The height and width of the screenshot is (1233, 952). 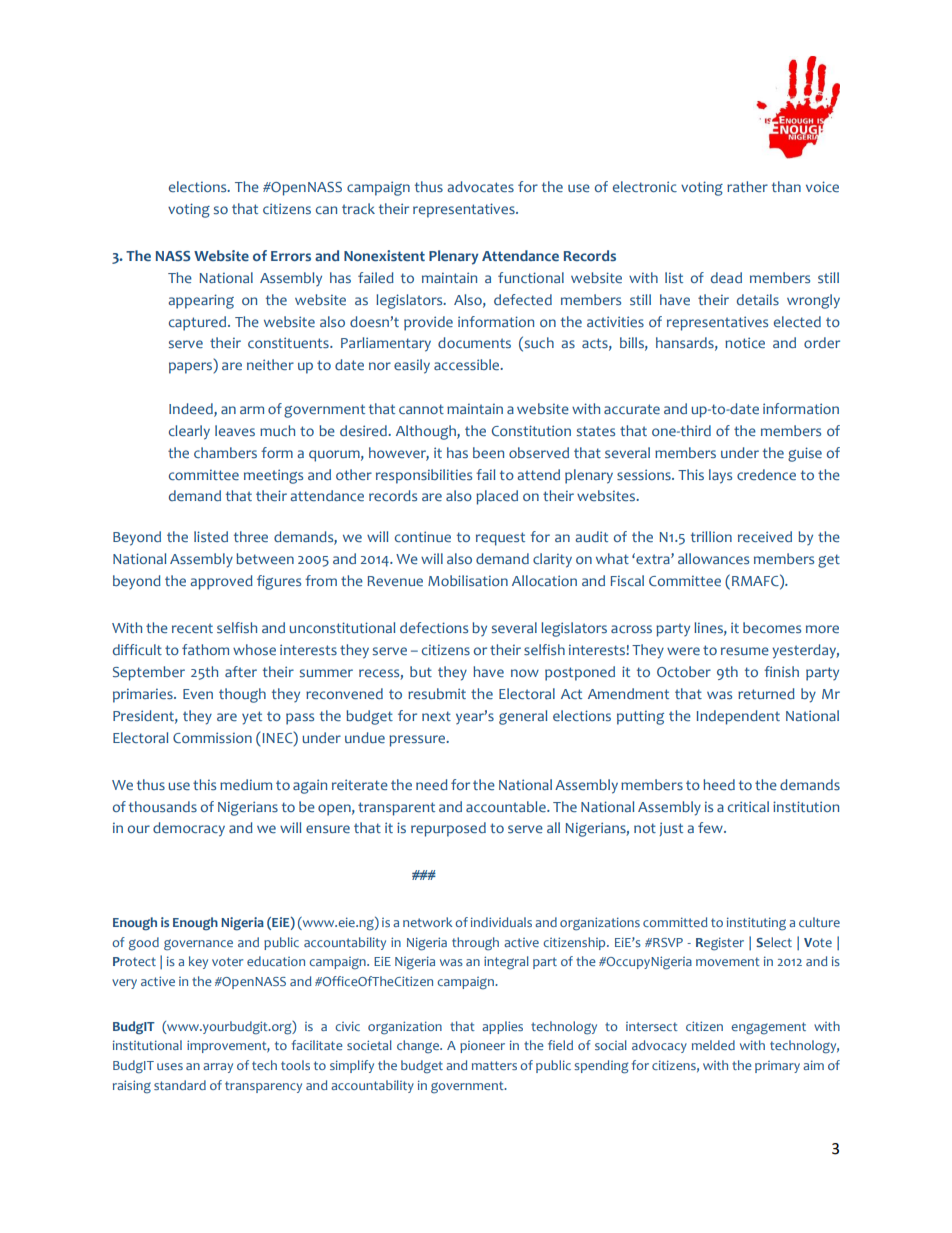 I want to click on repurposed, so click(x=448, y=829).
